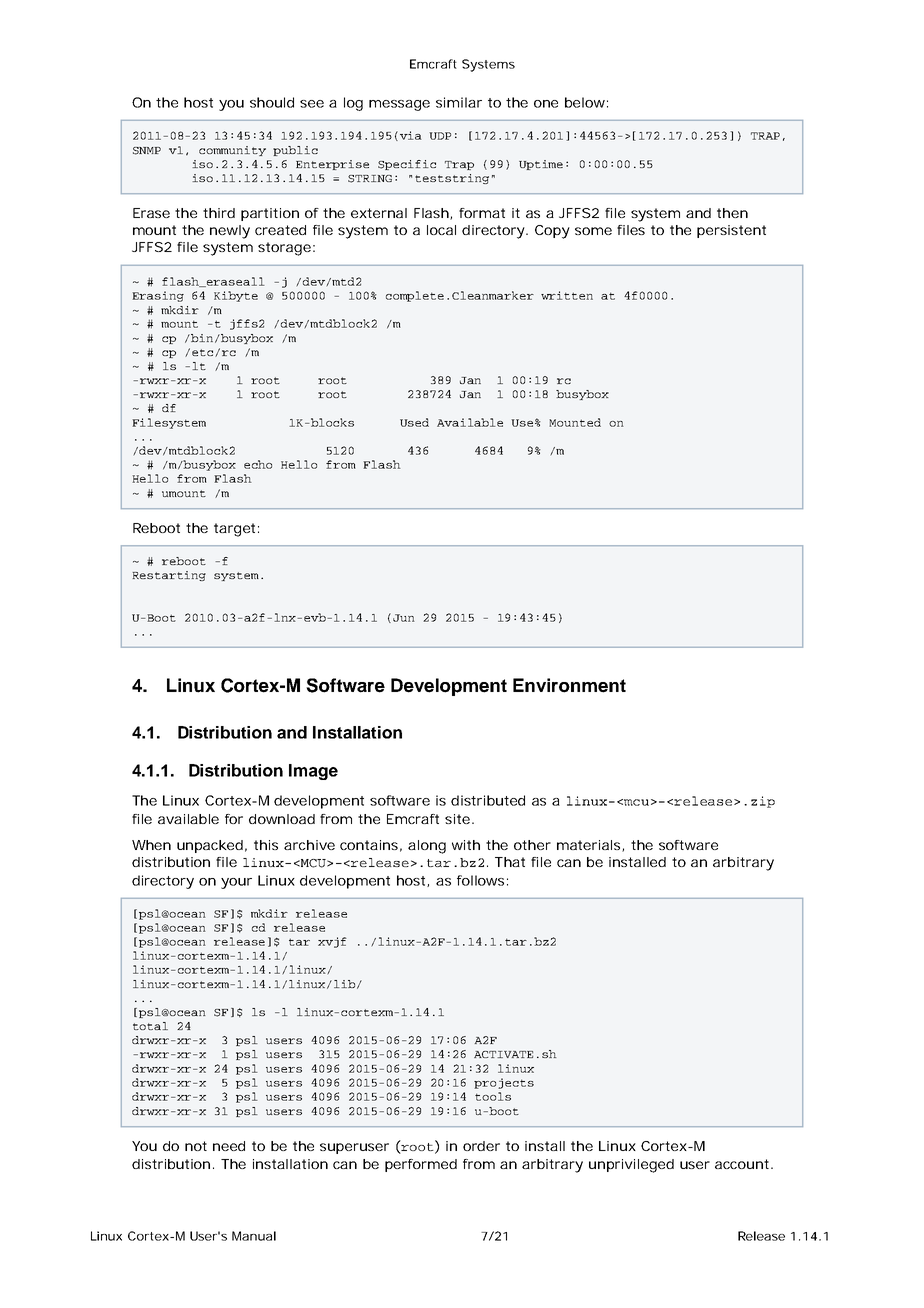  Describe the element at coordinates (586, 102) in the screenshot. I see `below` at that location.
